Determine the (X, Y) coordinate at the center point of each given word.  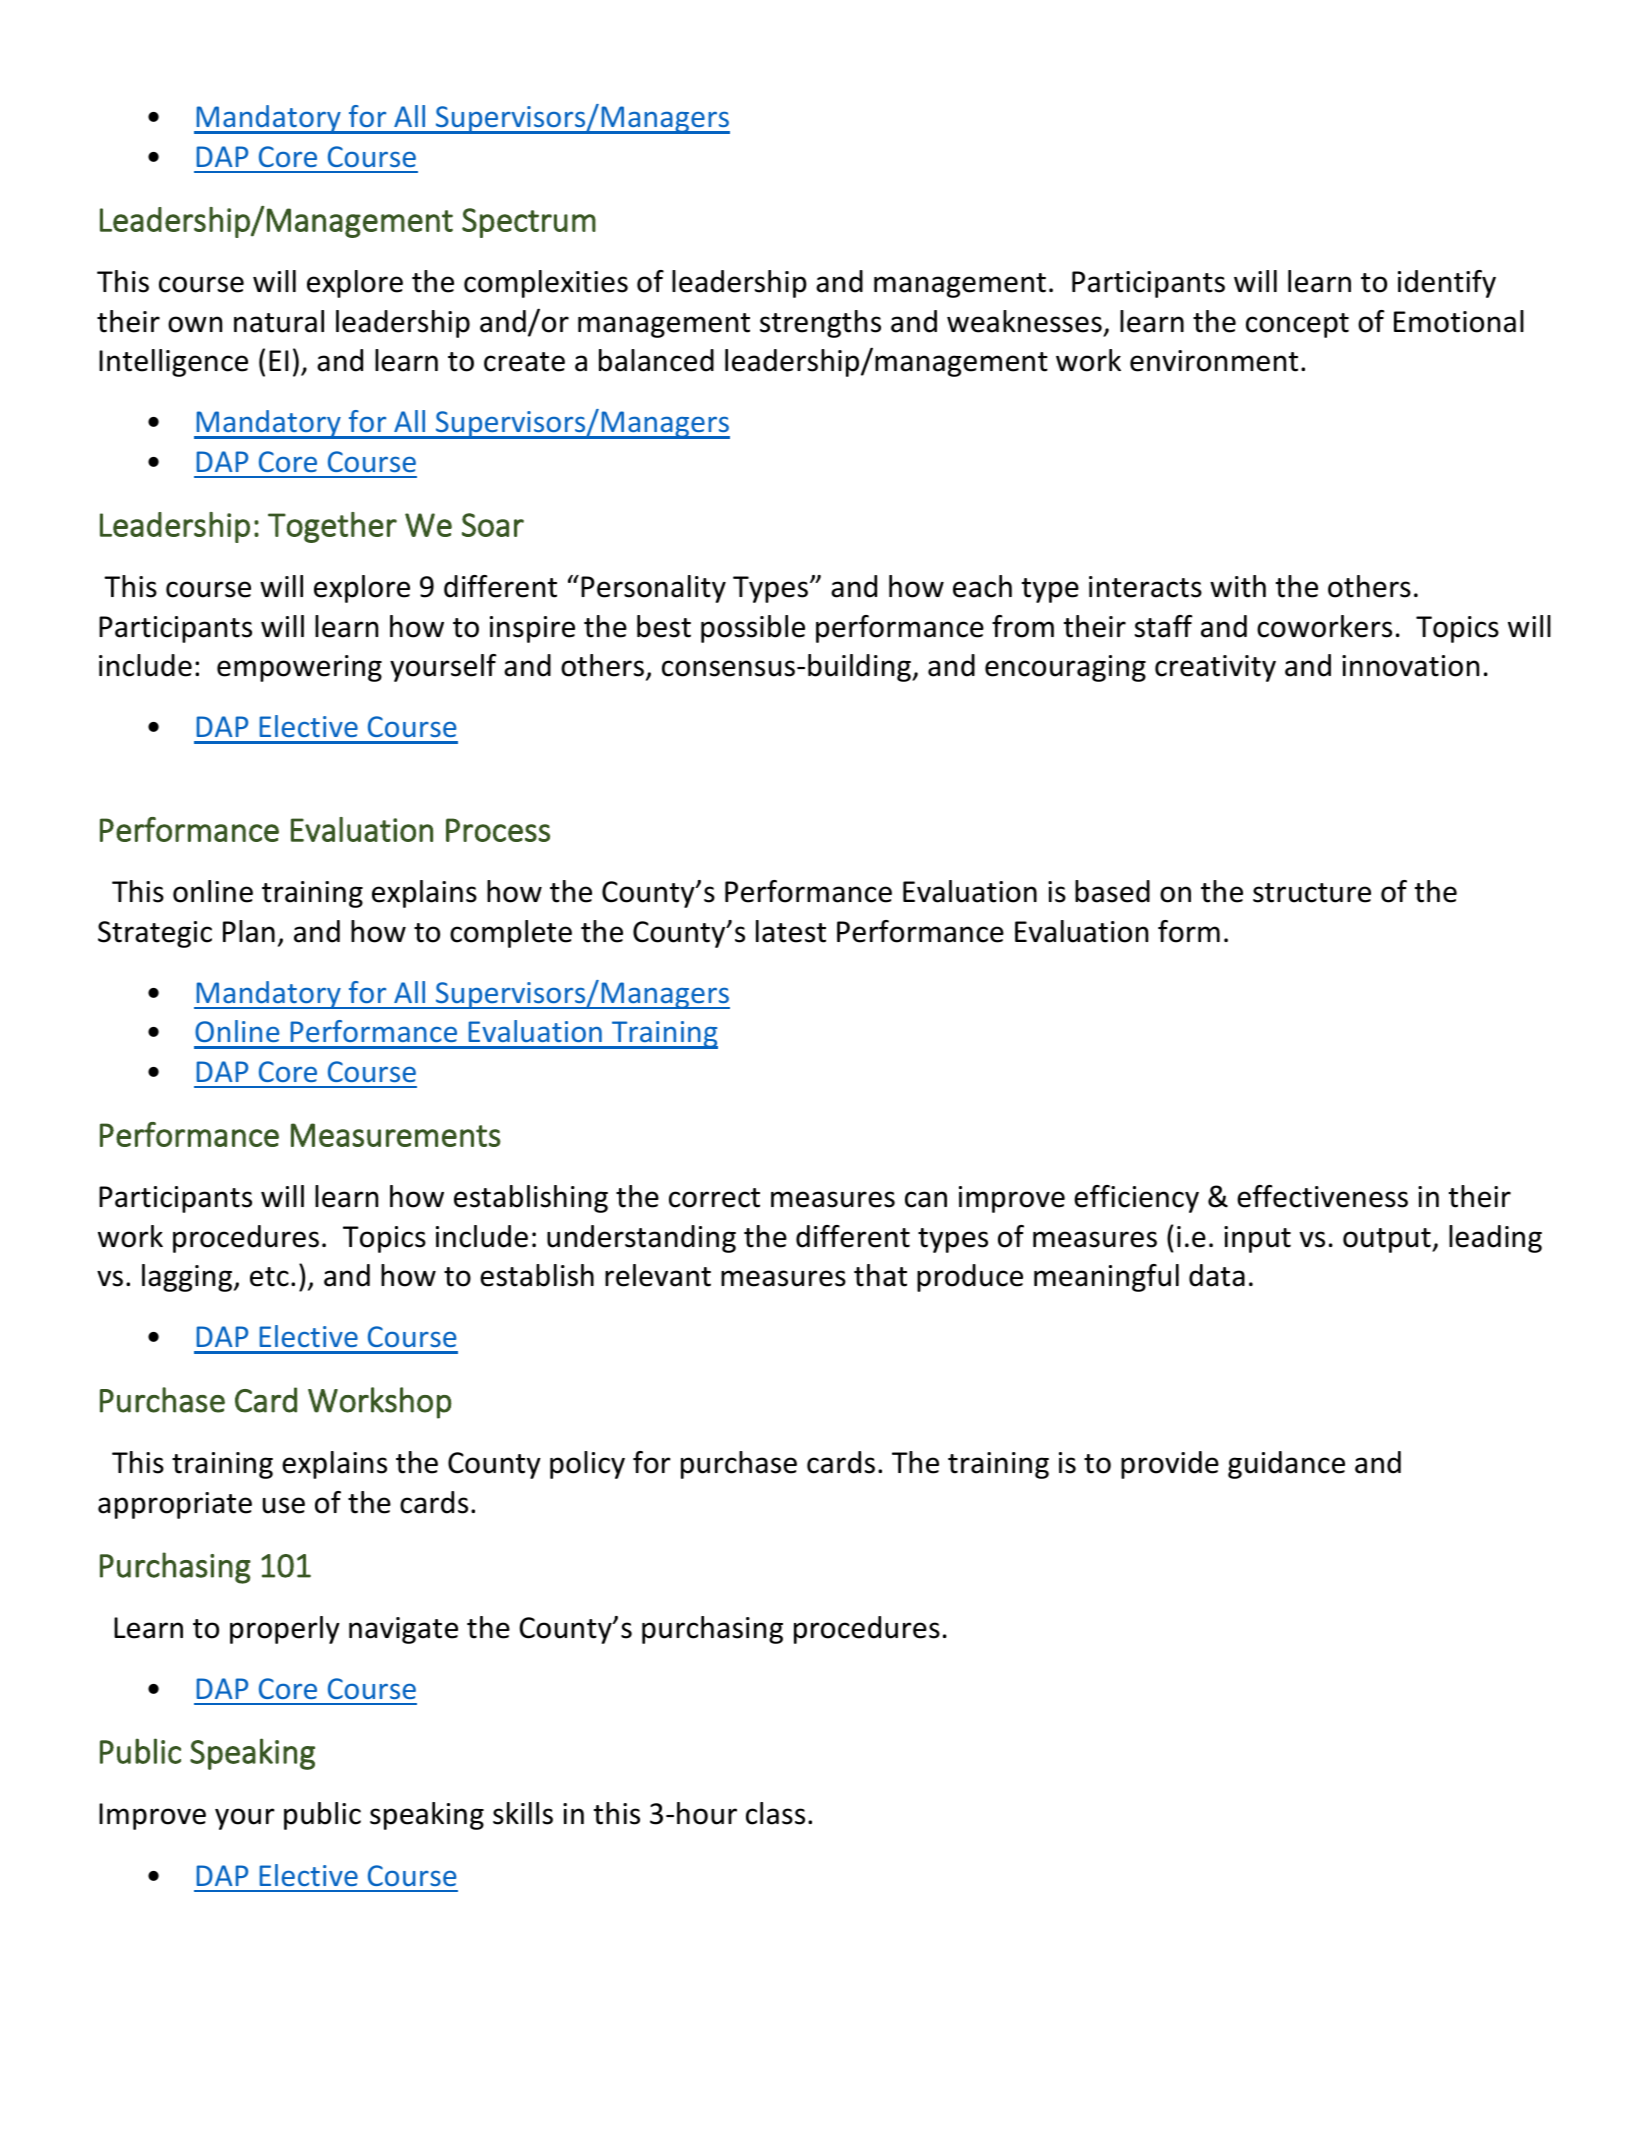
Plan (249, 931)
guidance (1286, 1465)
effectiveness (1322, 1196)
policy (587, 1465)
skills (523, 1813)
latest (791, 931)
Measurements (396, 1135)
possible (753, 629)
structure (1312, 893)
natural (279, 321)
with (1238, 586)
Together (332, 527)
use (284, 1505)
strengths (820, 324)
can (926, 1199)
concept (1297, 325)
